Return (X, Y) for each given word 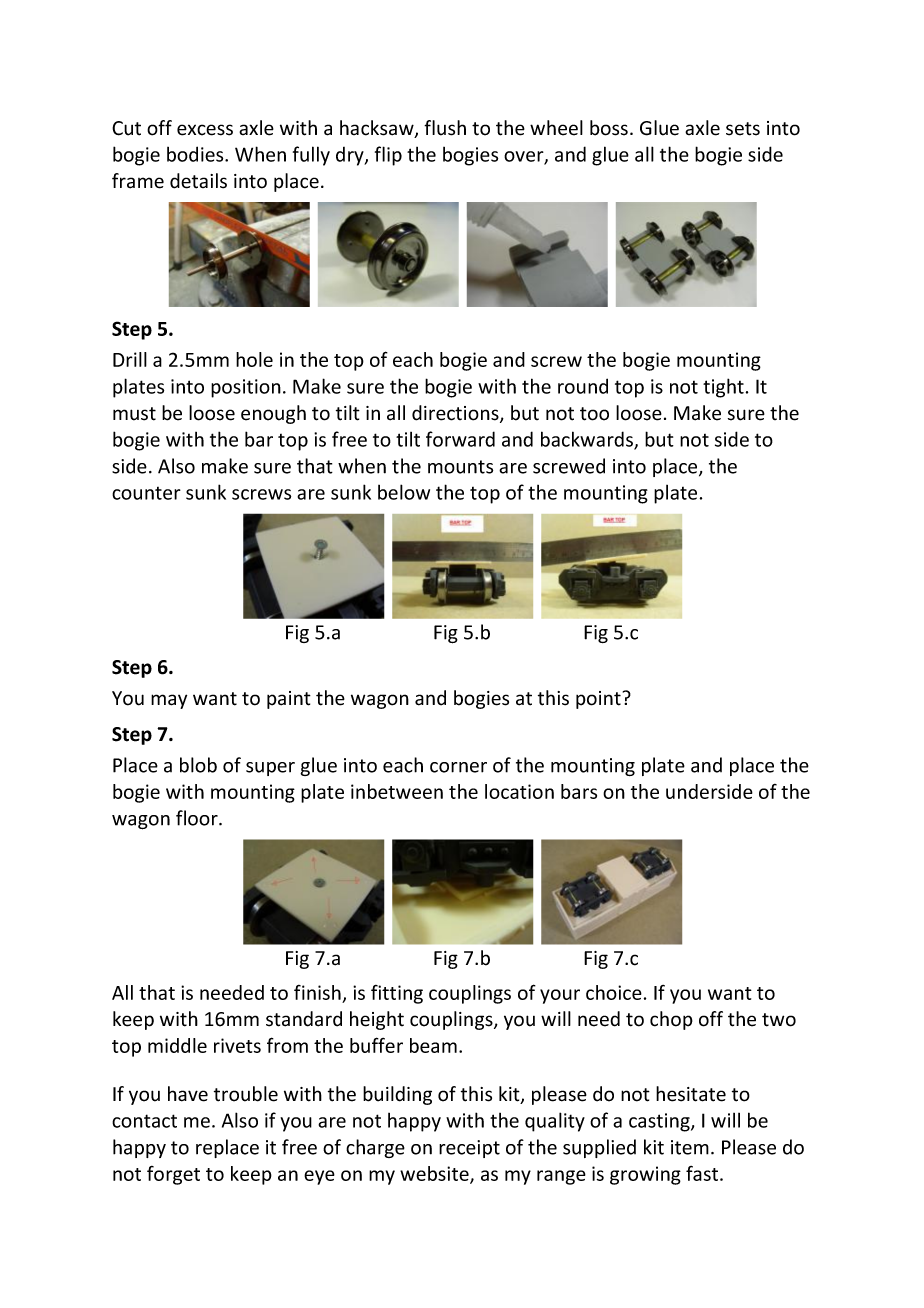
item (690, 1147)
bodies (196, 154)
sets (743, 129)
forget (173, 1175)
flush (445, 128)
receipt (469, 1149)
